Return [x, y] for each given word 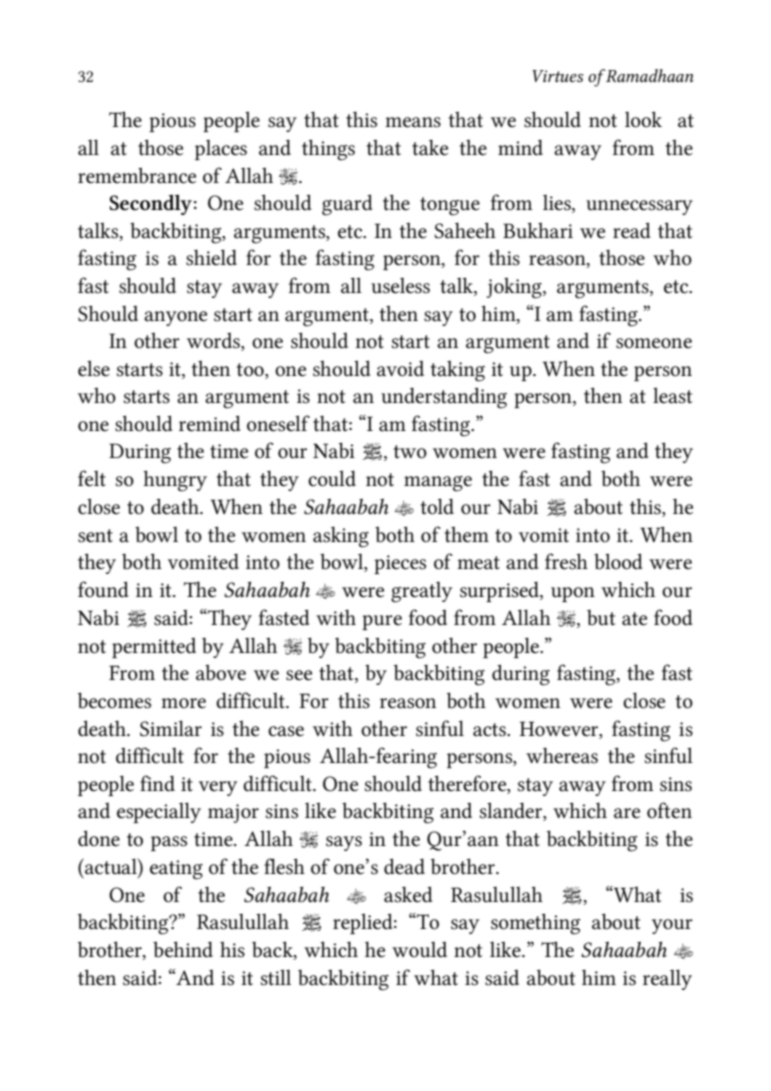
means [413, 122]
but [601, 618]
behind [183, 949]
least [672, 395]
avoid [400, 369]
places [221, 150]
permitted [154, 648]
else [94, 368]
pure [382, 622]
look [643, 119]
